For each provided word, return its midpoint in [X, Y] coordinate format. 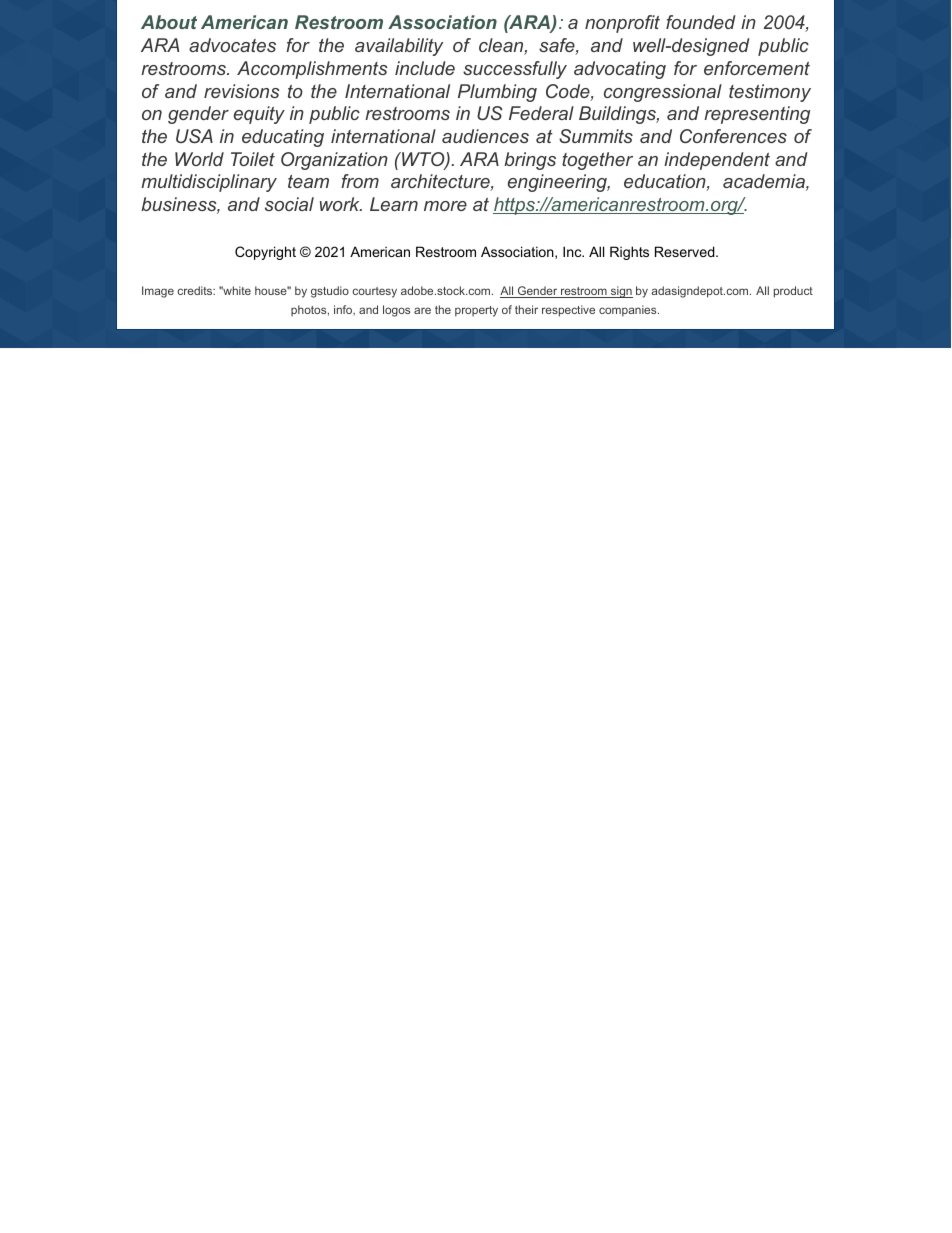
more [445, 206]
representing [757, 115]
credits [196, 290]
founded [701, 22]
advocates [232, 45]
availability [399, 47]
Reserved [686, 251]
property [476, 311]
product [793, 292]
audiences [485, 136]
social [289, 204]
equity [259, 115]
